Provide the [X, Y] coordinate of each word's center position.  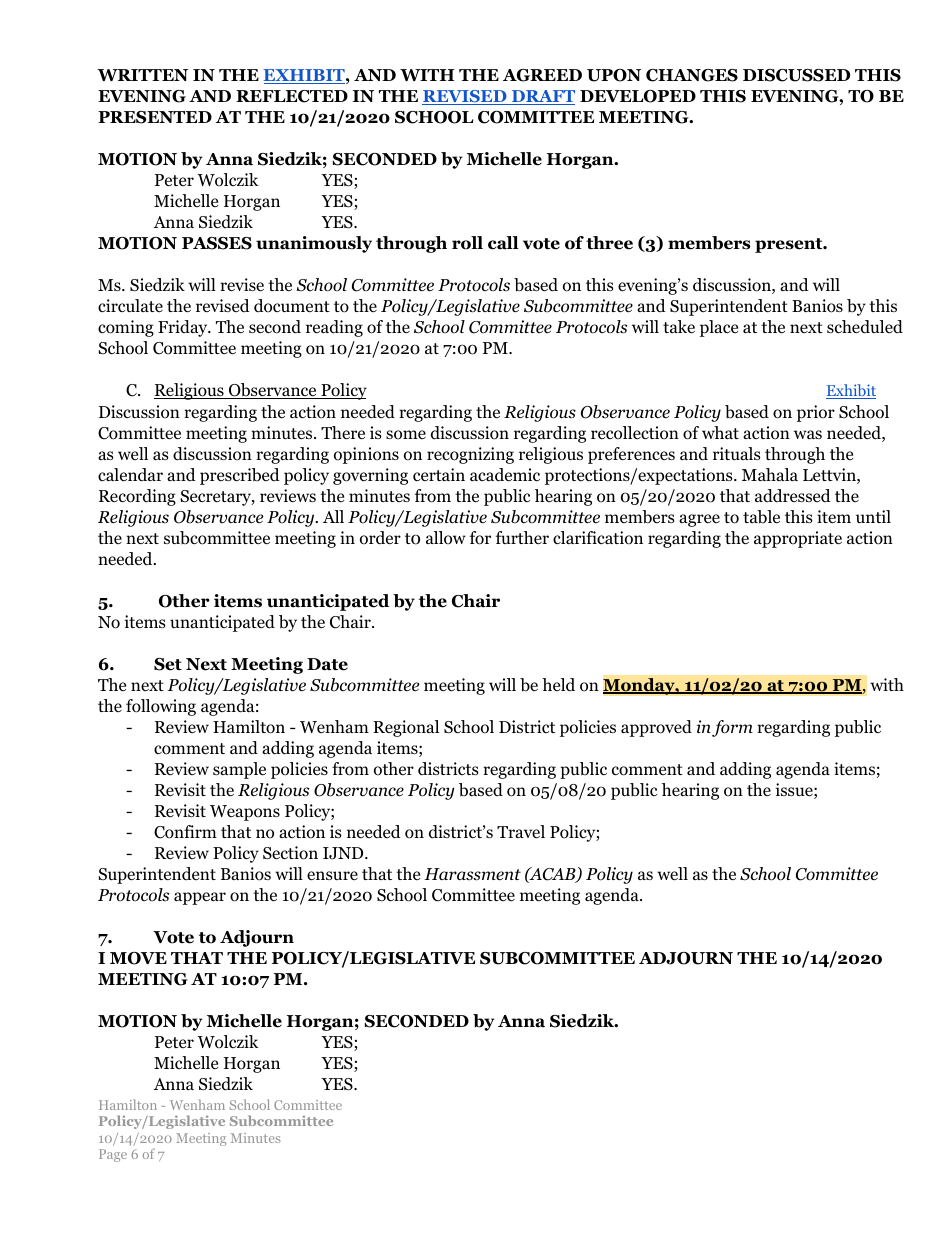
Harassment [472, 874]
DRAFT [542, 97]
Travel [521, 832]
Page [113, 1155]
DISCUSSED [796, 75]
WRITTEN [142, 75]
